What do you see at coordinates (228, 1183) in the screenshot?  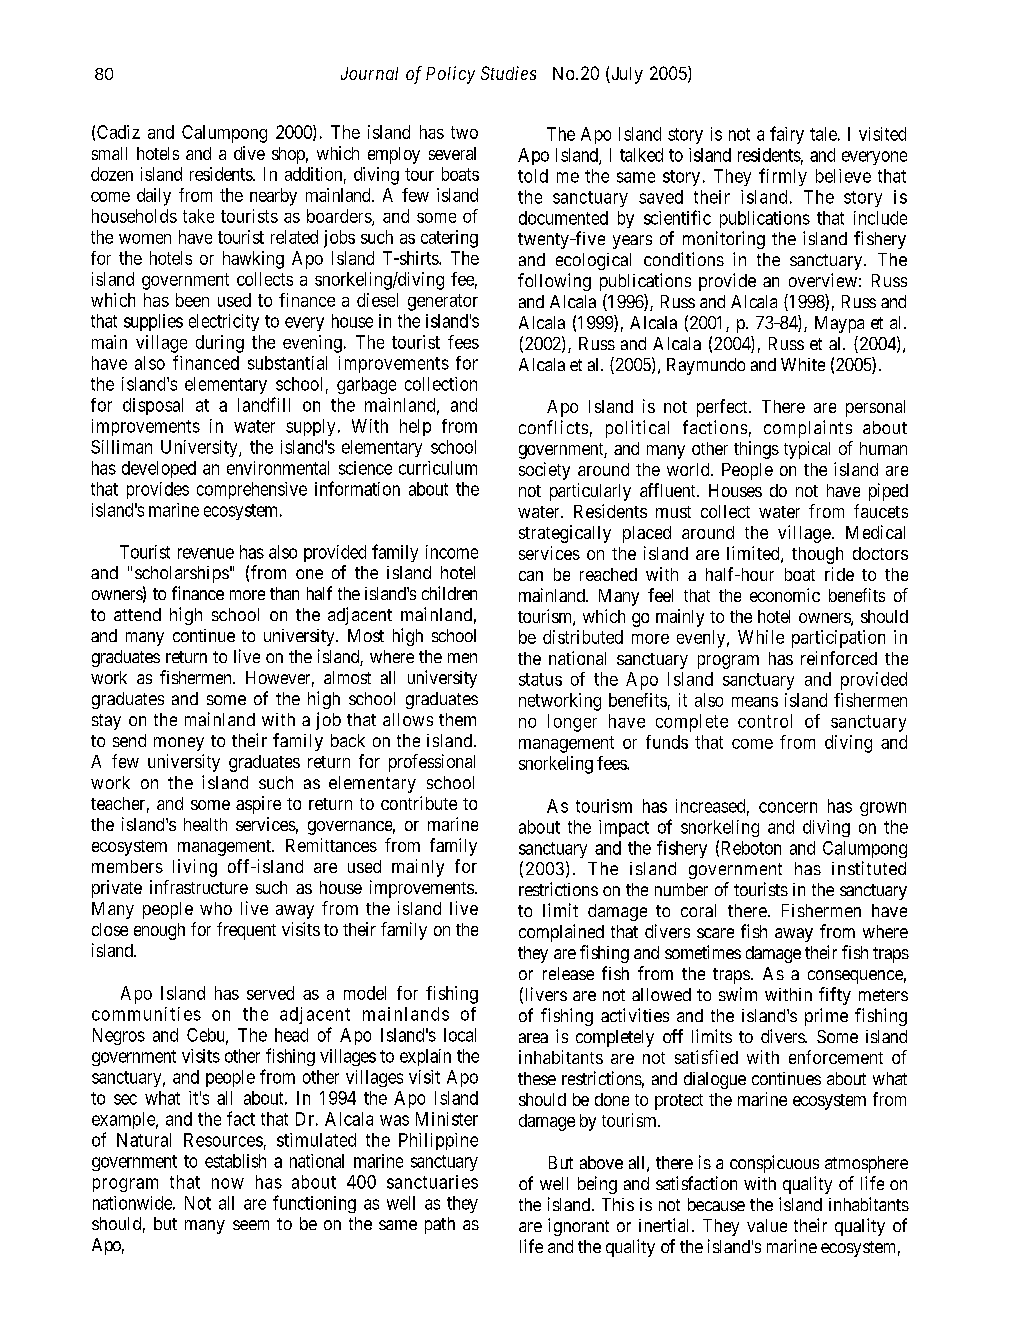 I see `now` at bounding box center [228, 1183].
